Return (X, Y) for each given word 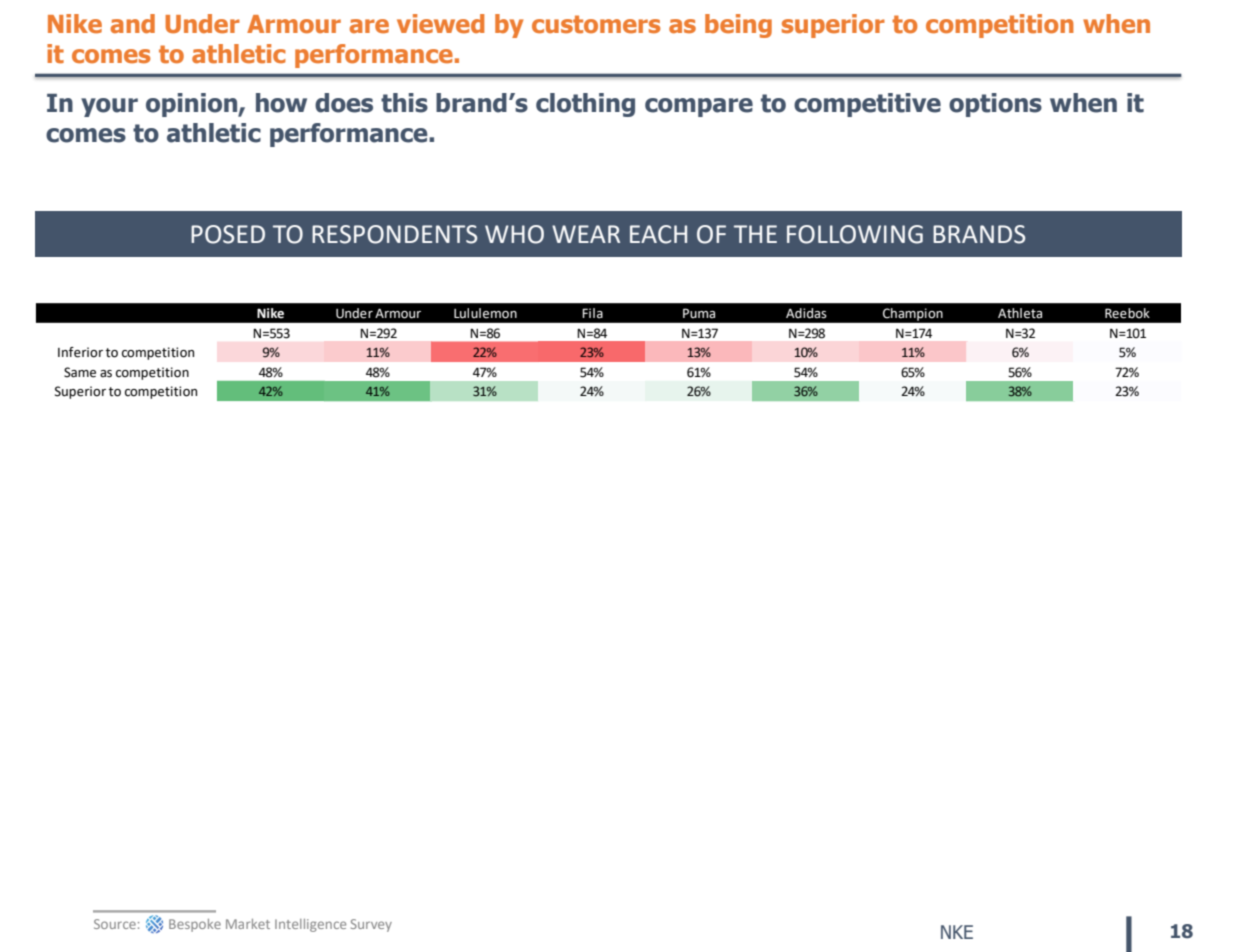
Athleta (1020, 313)
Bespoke (195, 925)
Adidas (806, 313)
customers (596, 24)
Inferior (80, 352)
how (281, 103)
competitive (867, 105)
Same (80, 372)
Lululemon (485, 313)
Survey (371, 925)
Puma (699, 313)
